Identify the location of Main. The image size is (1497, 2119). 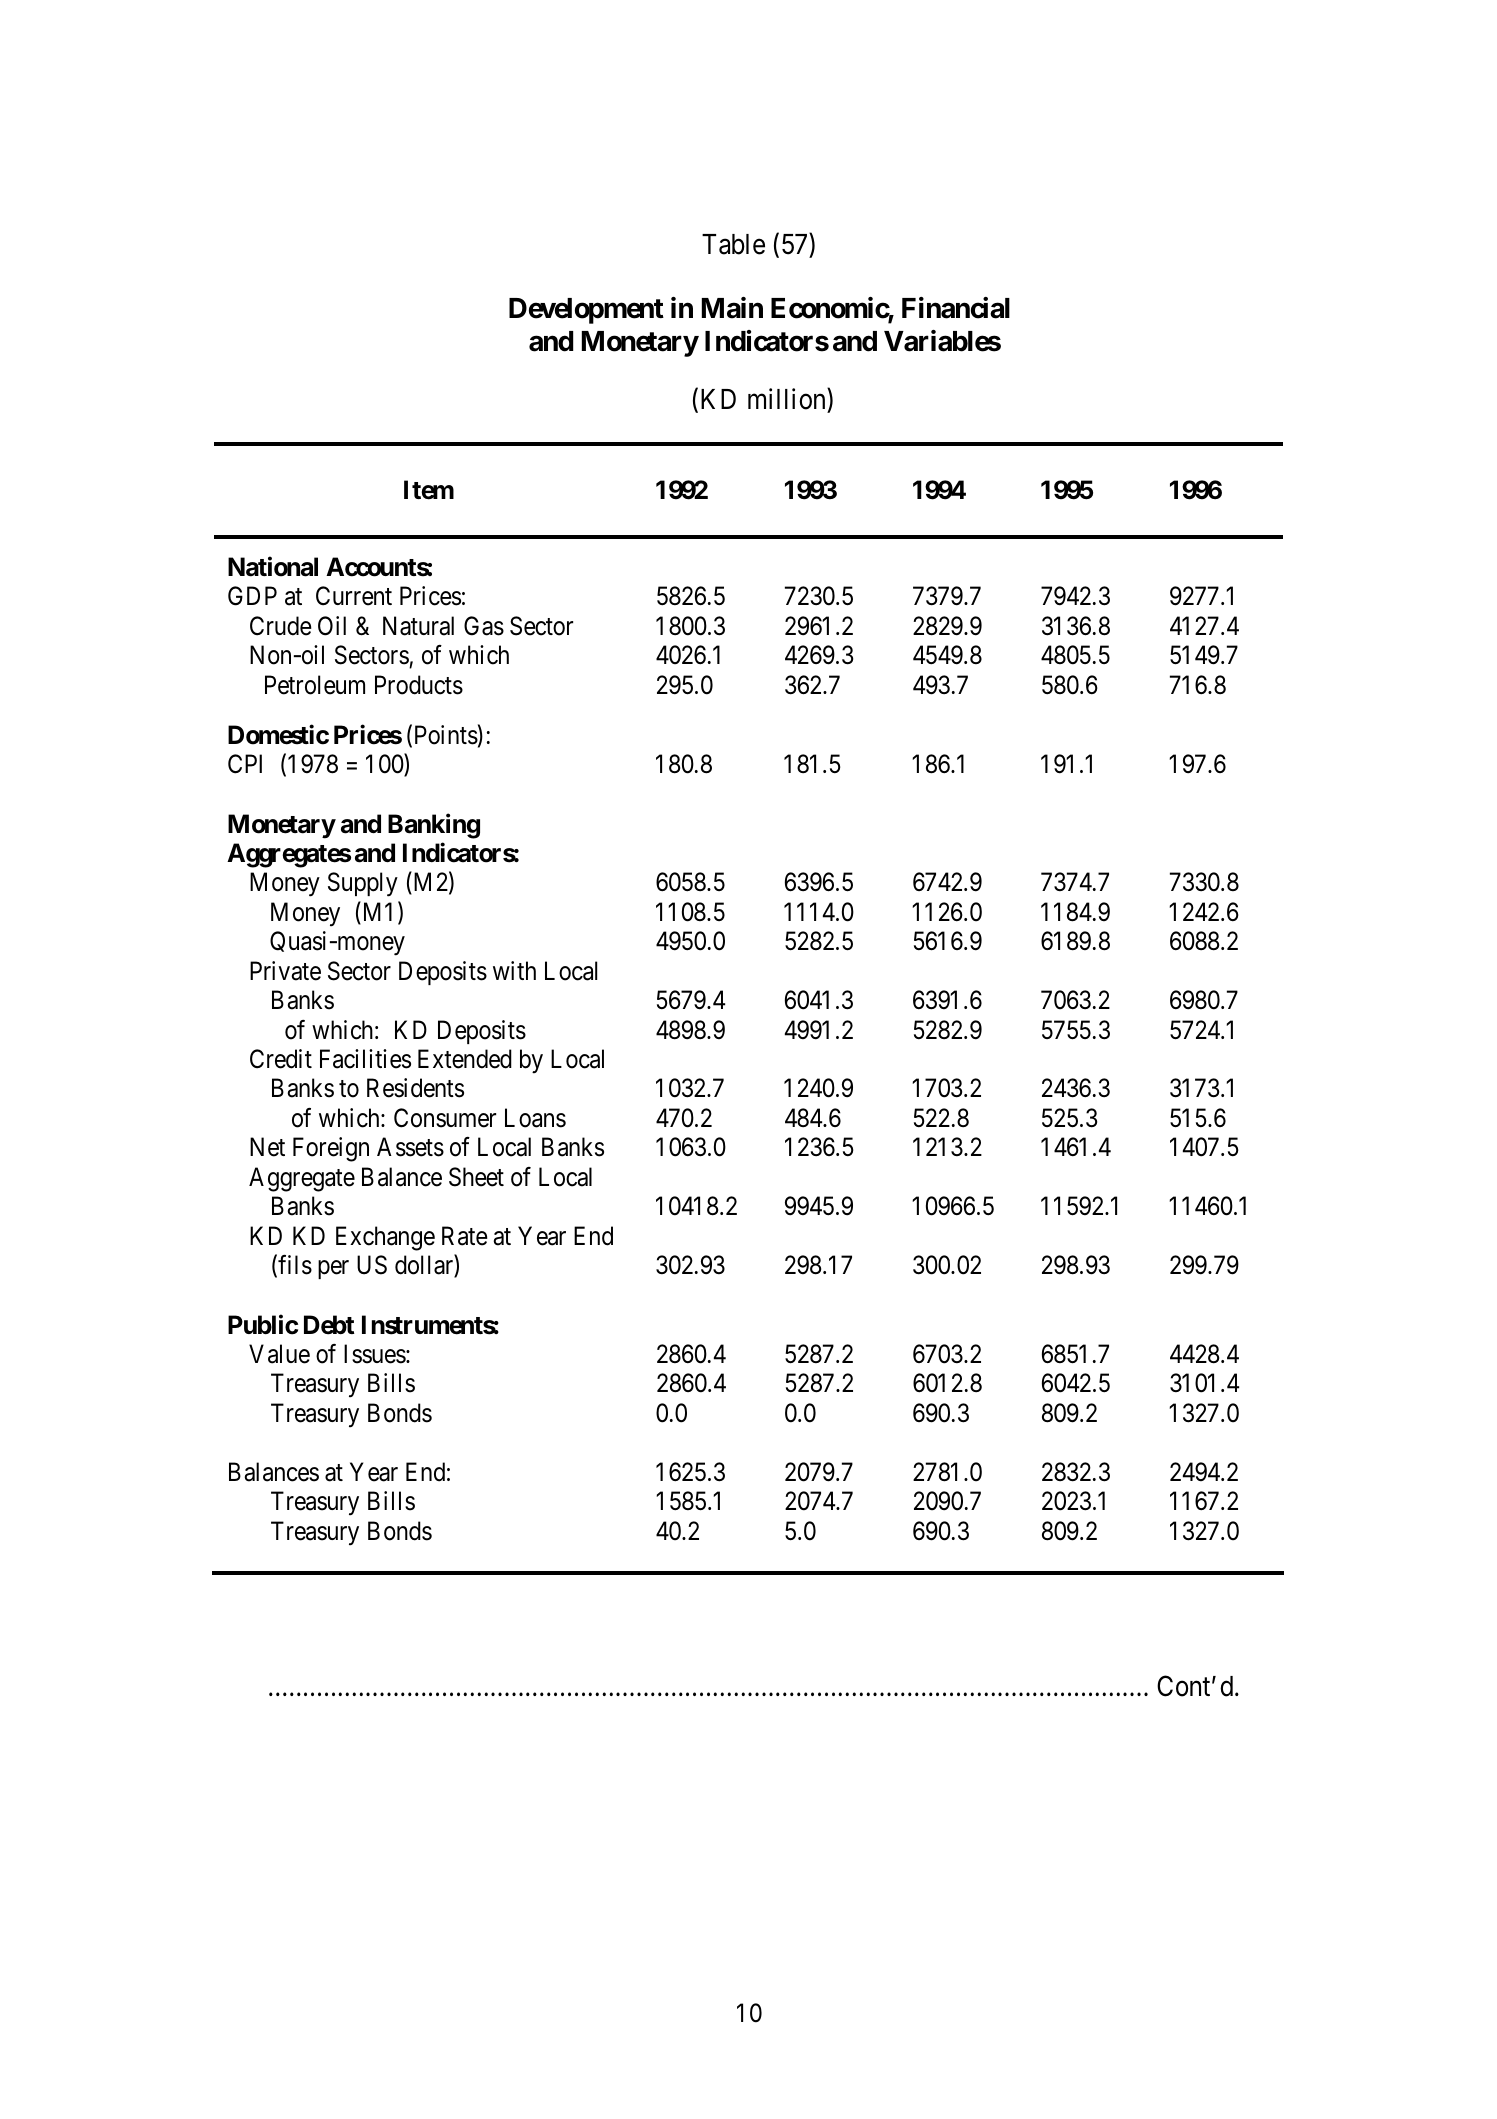
(732, 308).
